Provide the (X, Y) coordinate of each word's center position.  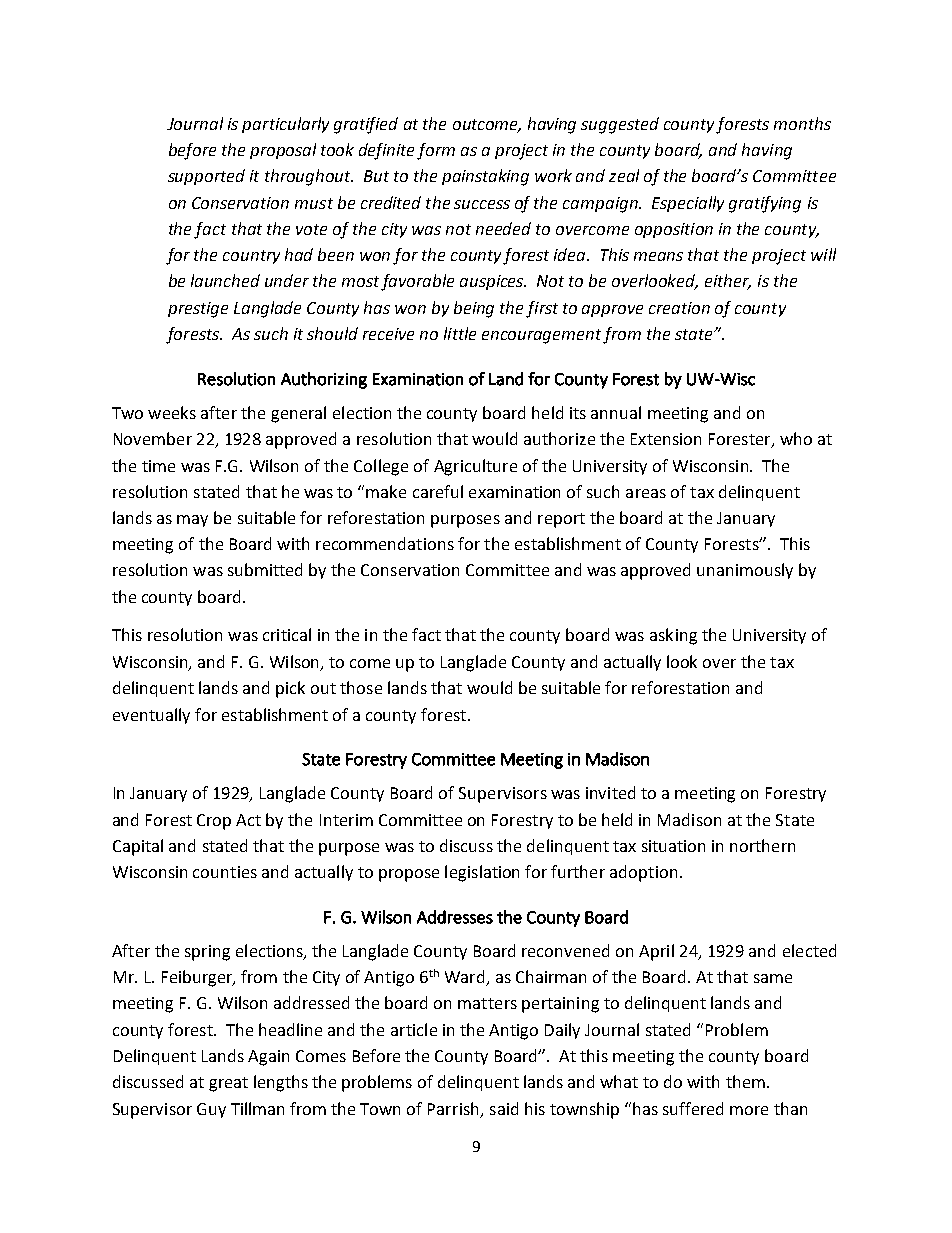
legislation (482, 873)
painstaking (485, 177)
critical (287, 634)
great (228, 1084)
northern (762, 845)
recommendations (385, 543)
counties (225, 872)
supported (206, 177)
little (460, 333)
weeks (172, 412)
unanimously (745, 571)
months (802, 123)
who (796, 438)
